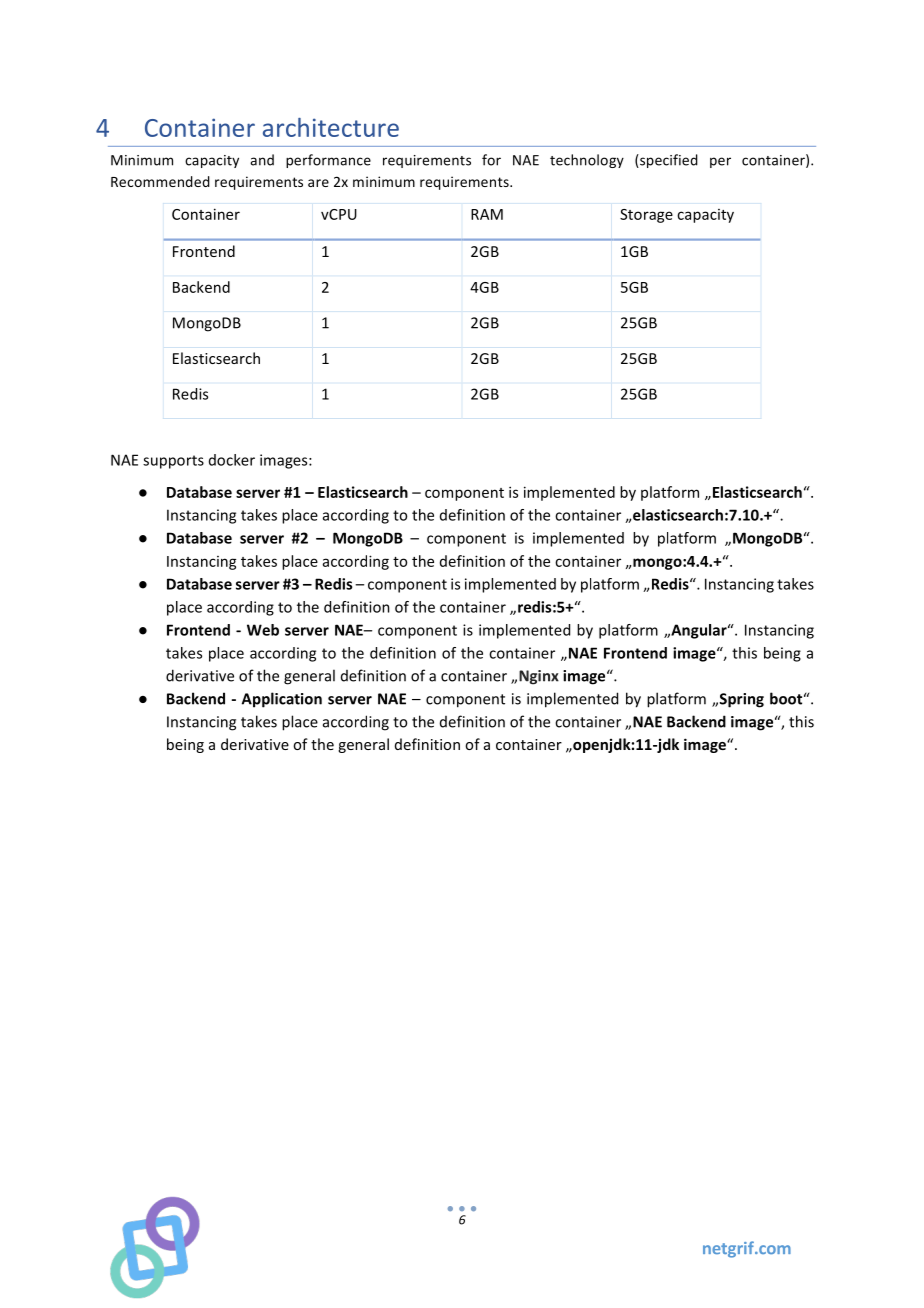  Describe the element at coordinates (232, 460) in the image. I see `docker` at that location.
